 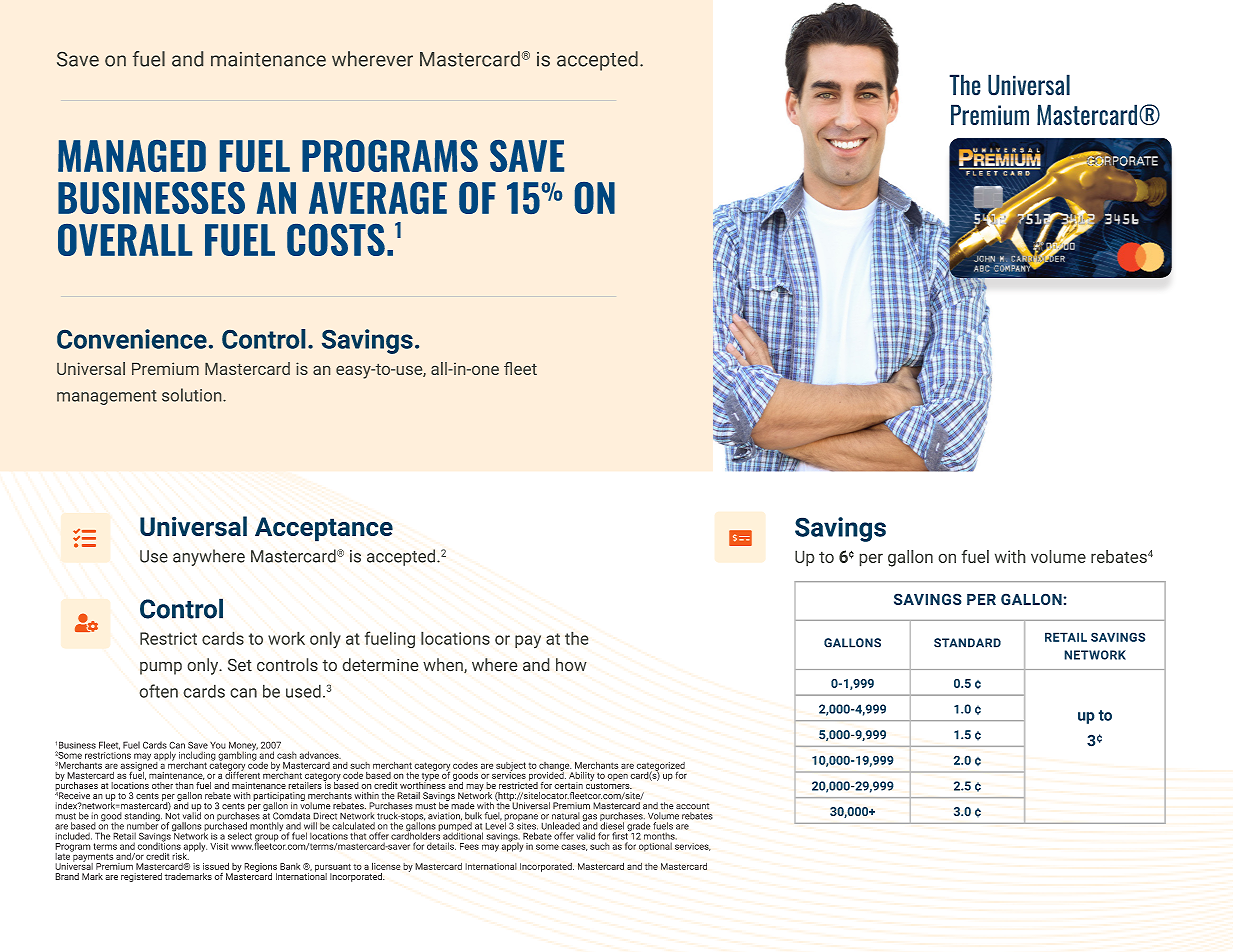 I want to click on MANAGED, so click(x=132, y=156).
